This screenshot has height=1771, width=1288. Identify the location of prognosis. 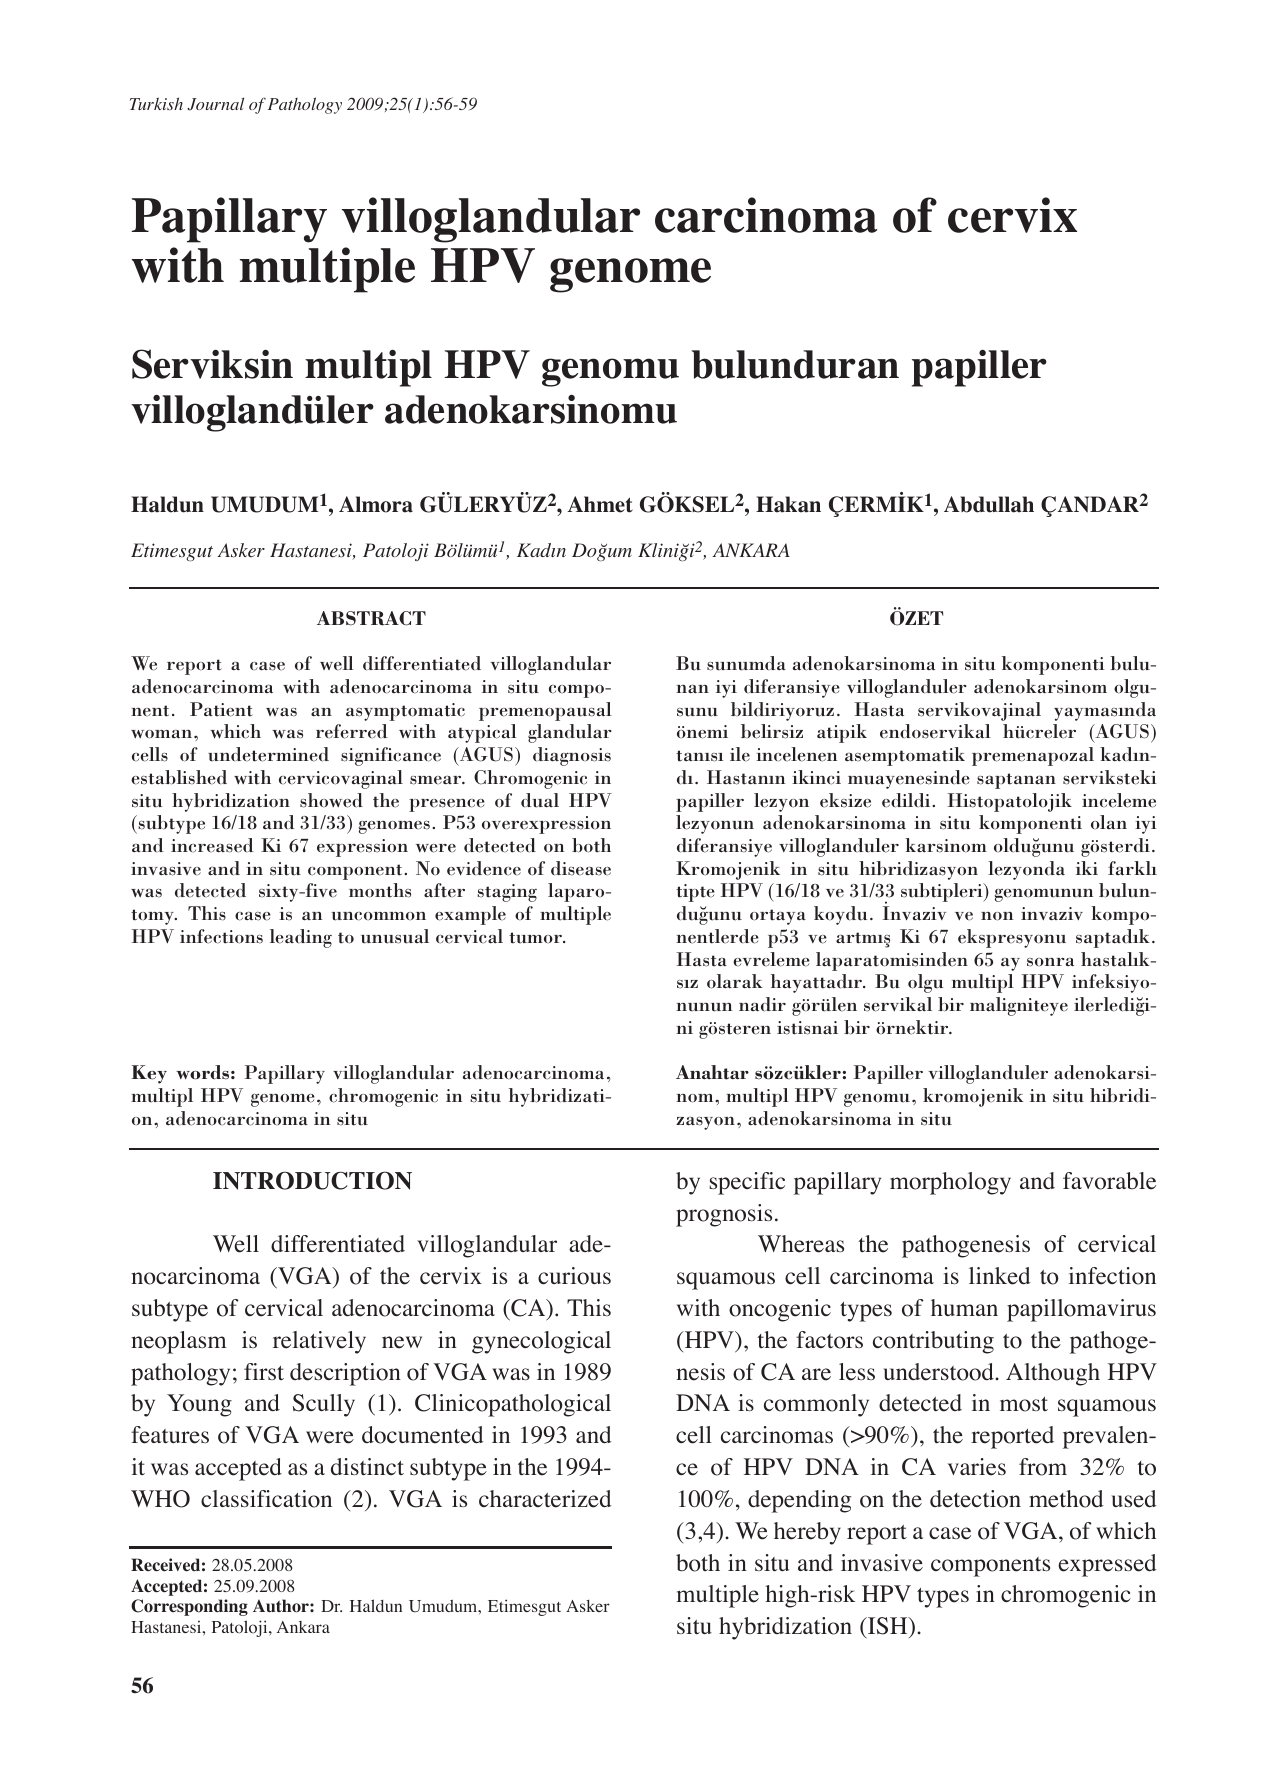
(724, 1215).
